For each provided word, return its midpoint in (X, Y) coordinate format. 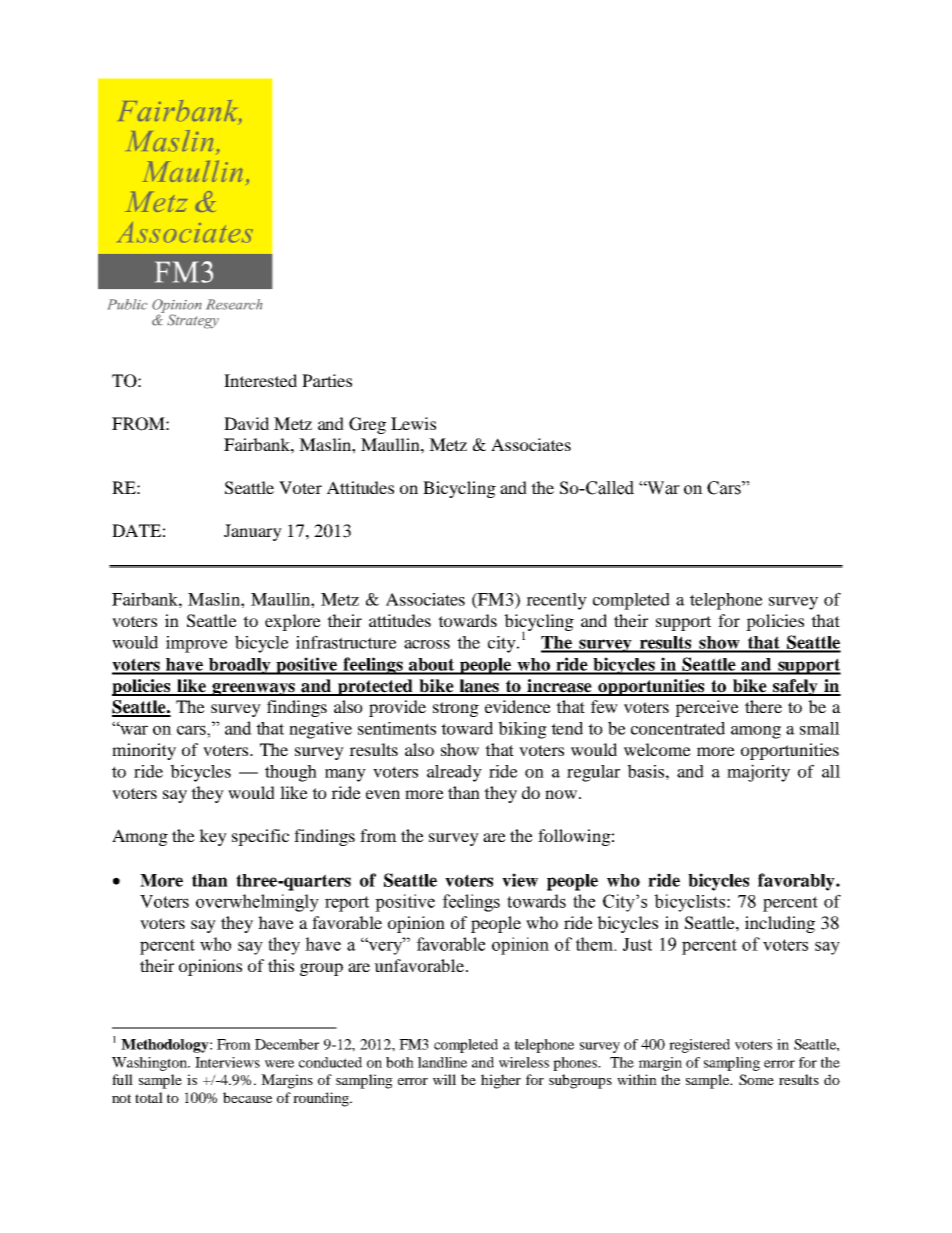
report (347, 904)
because (247, 1097)
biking (522, 730)
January (253, 532)
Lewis (413, 423)
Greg (367, 425)
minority (144, 751)
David (246, 423)
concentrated (678, 728)
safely (795, 687)
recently (556, 601)
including (780, 924)
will (444, 1079)
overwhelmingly (257, 903)
